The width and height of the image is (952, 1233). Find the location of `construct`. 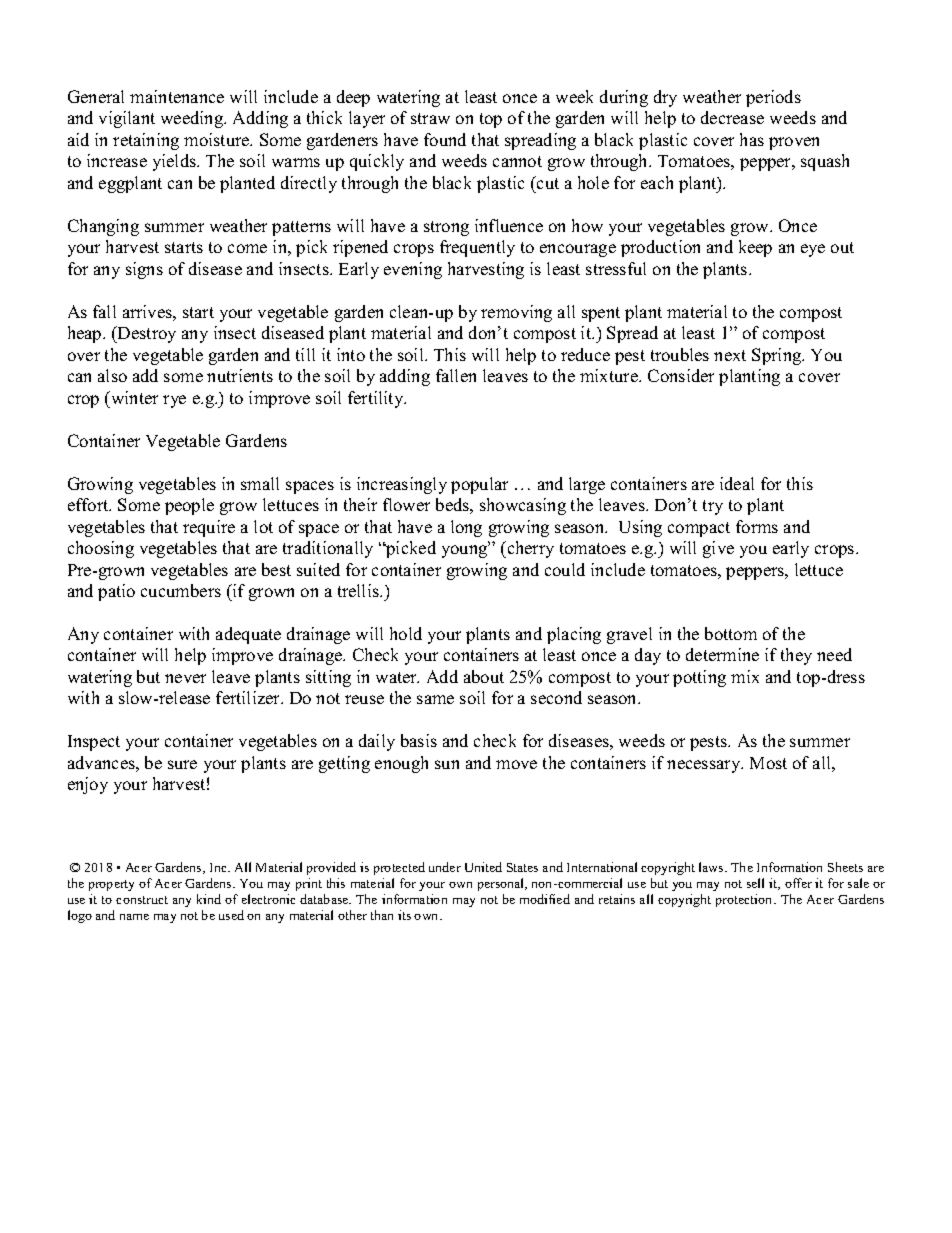

construct is located at coordinates (142, 900).
